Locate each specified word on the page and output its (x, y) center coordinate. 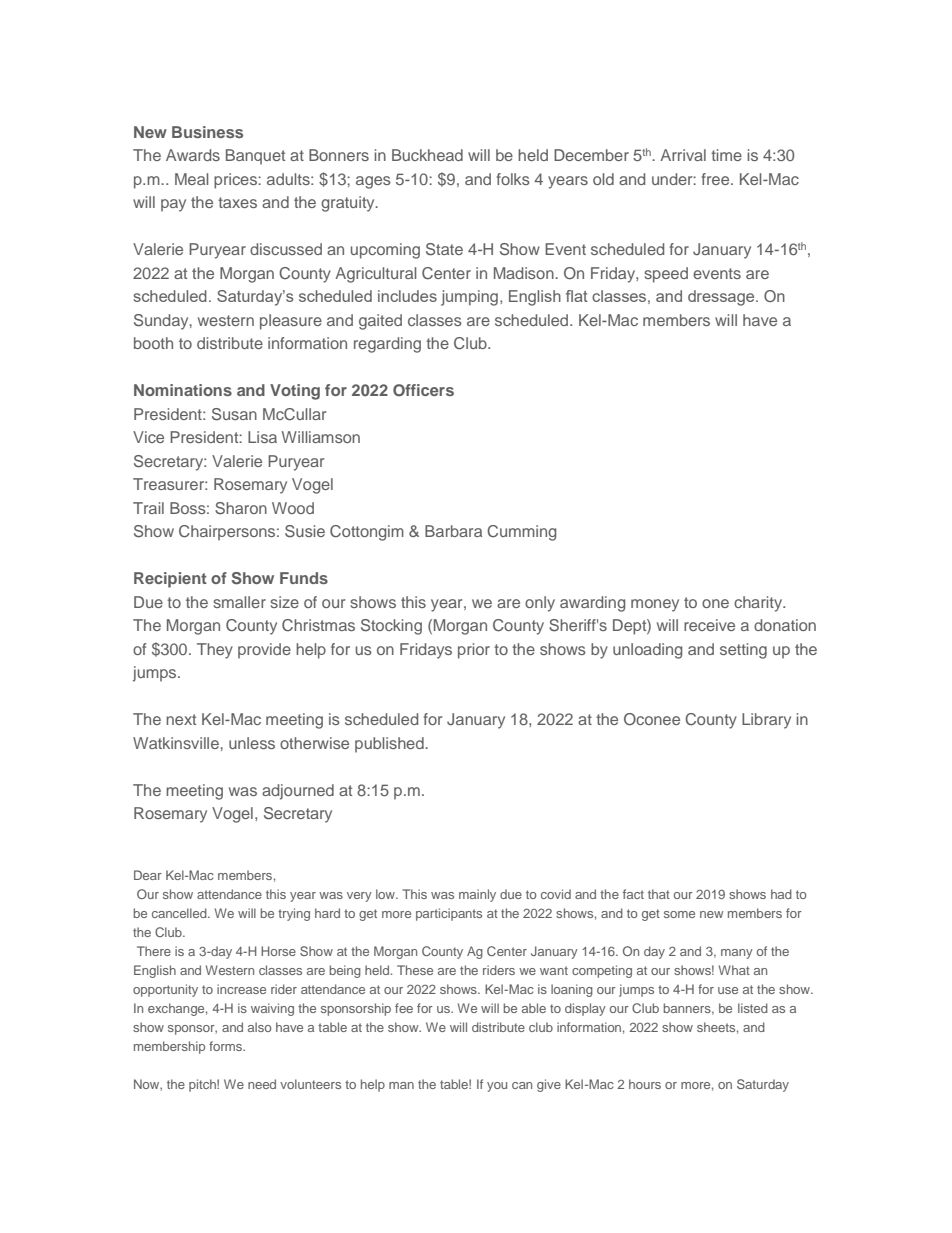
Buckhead (427, 155)
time (726, 155)
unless (252, 743)
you (497, 1087)
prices (236, 181)
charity (759, 604)
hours (645, 1084)
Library (766, 721)
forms (227, 1046)
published (390, 745)
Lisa (262, 437)
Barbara (453, 531)
